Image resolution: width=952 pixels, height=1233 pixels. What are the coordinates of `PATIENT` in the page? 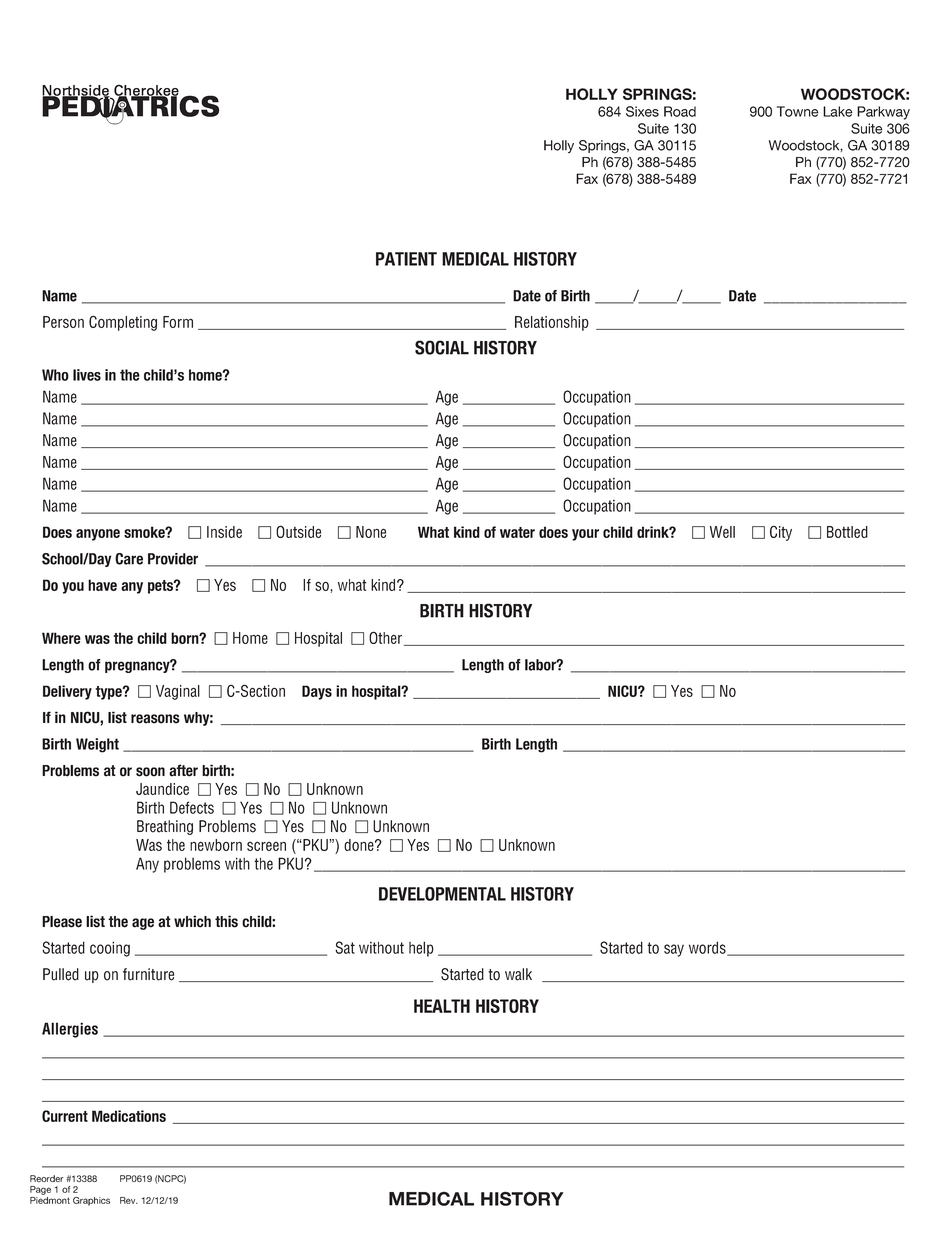 It's located at (406, 259).
